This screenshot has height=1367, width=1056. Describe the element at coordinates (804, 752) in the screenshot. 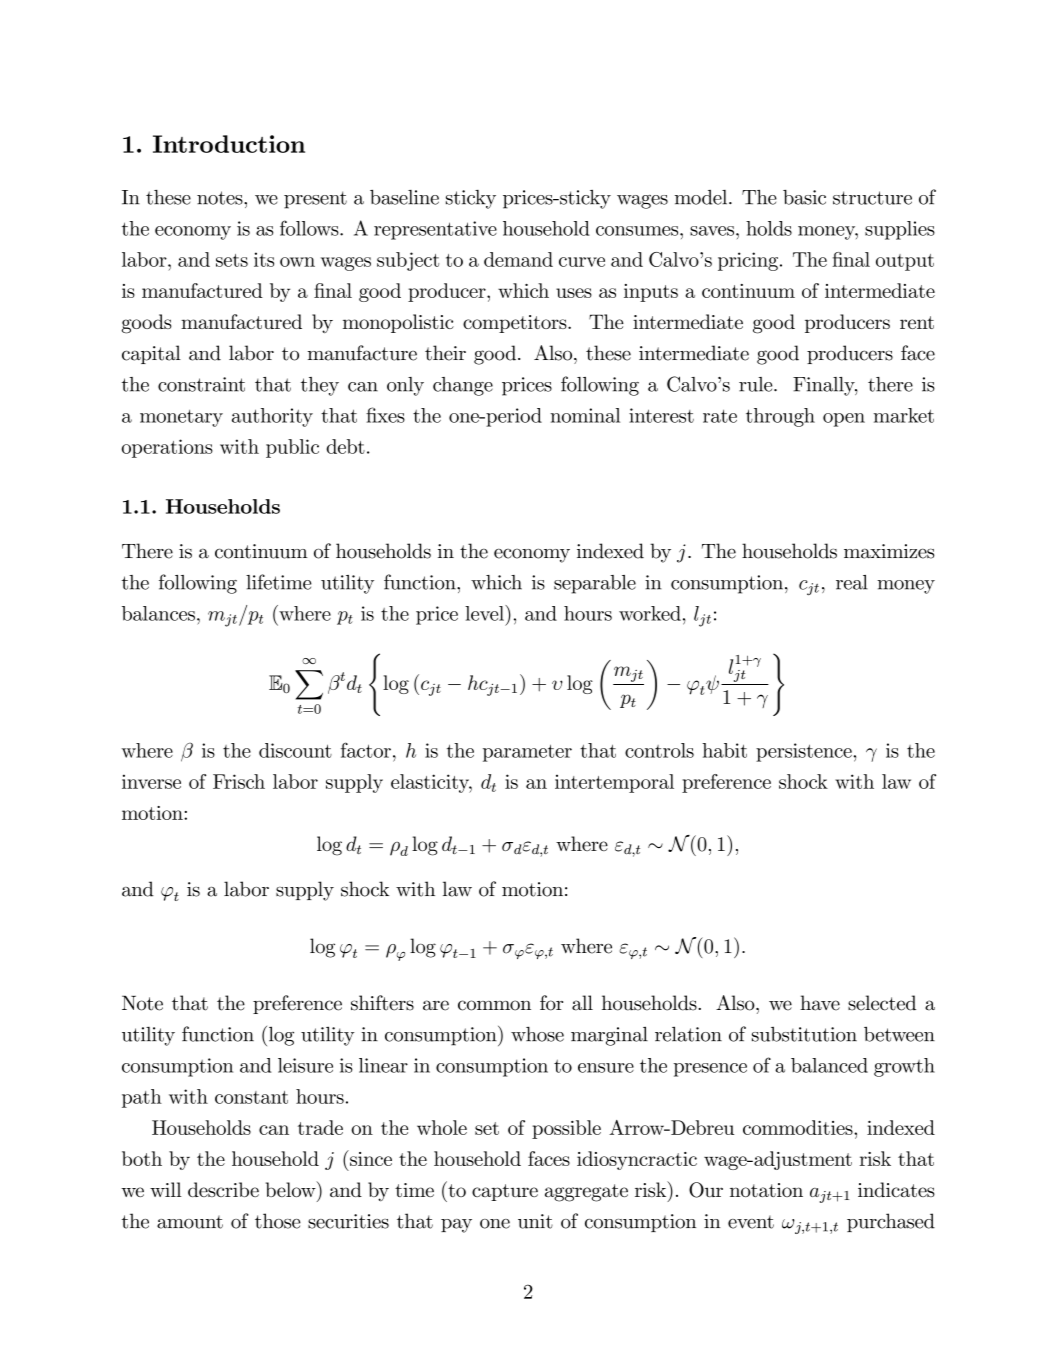

I see `persistence` at that location.
